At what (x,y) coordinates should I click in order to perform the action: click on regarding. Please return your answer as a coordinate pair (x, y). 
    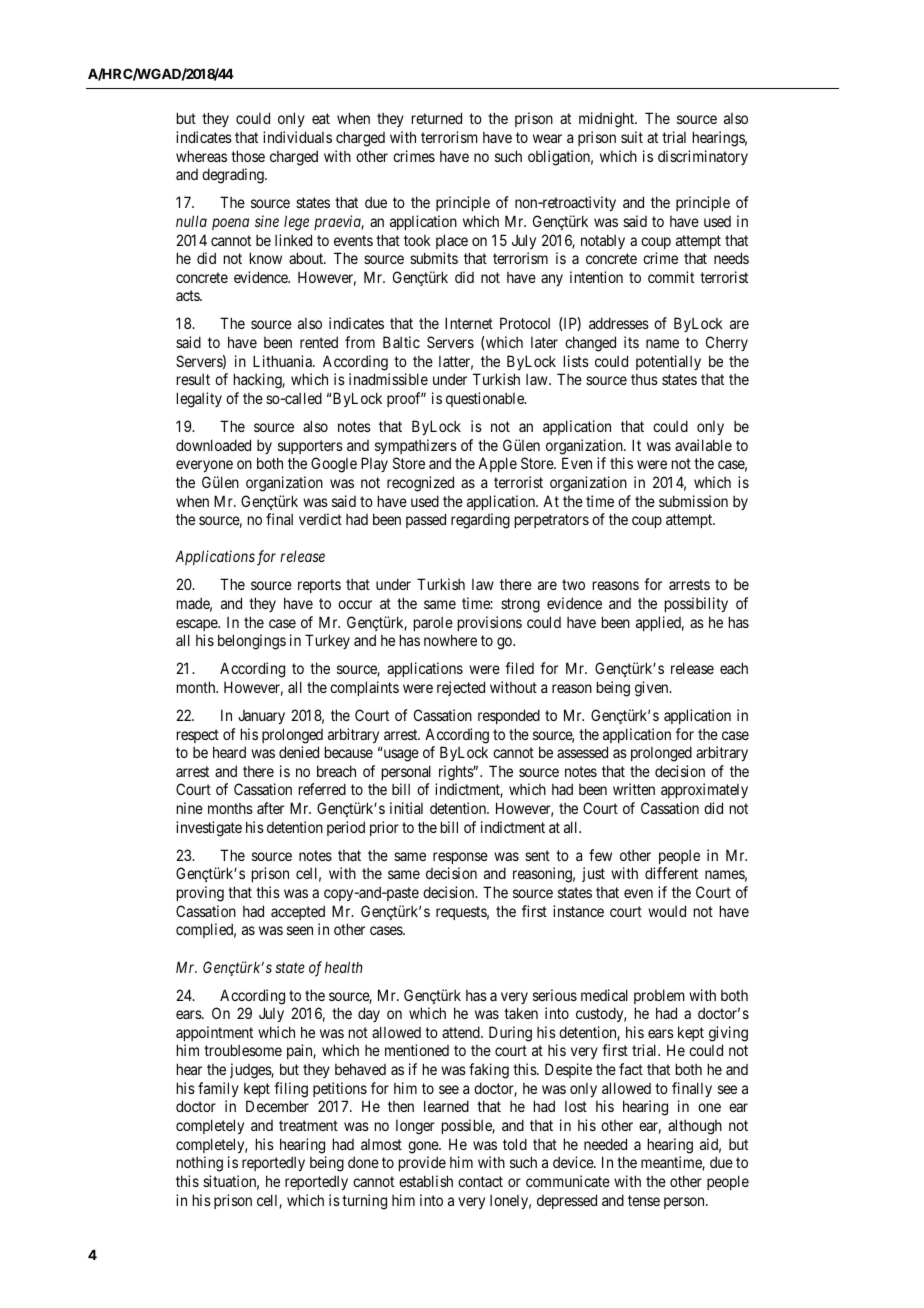
    Looking at the image, I should click on (480, 521).
